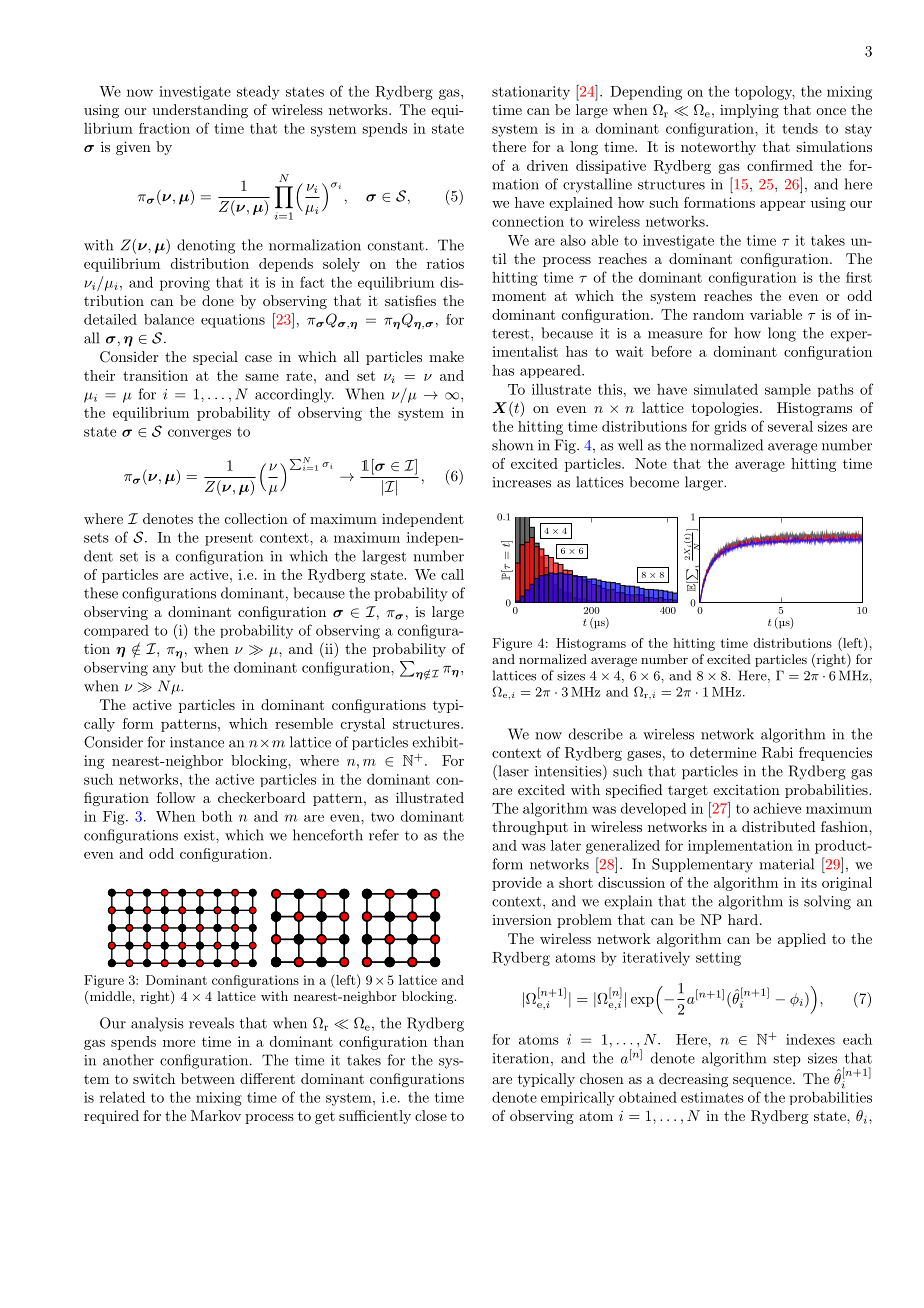 The width and height of the screenshot is (924, 1308). What do you see at coordinates (208, 1078) in the screenshot?
I see `between` at bounding box center [208, 1078].
